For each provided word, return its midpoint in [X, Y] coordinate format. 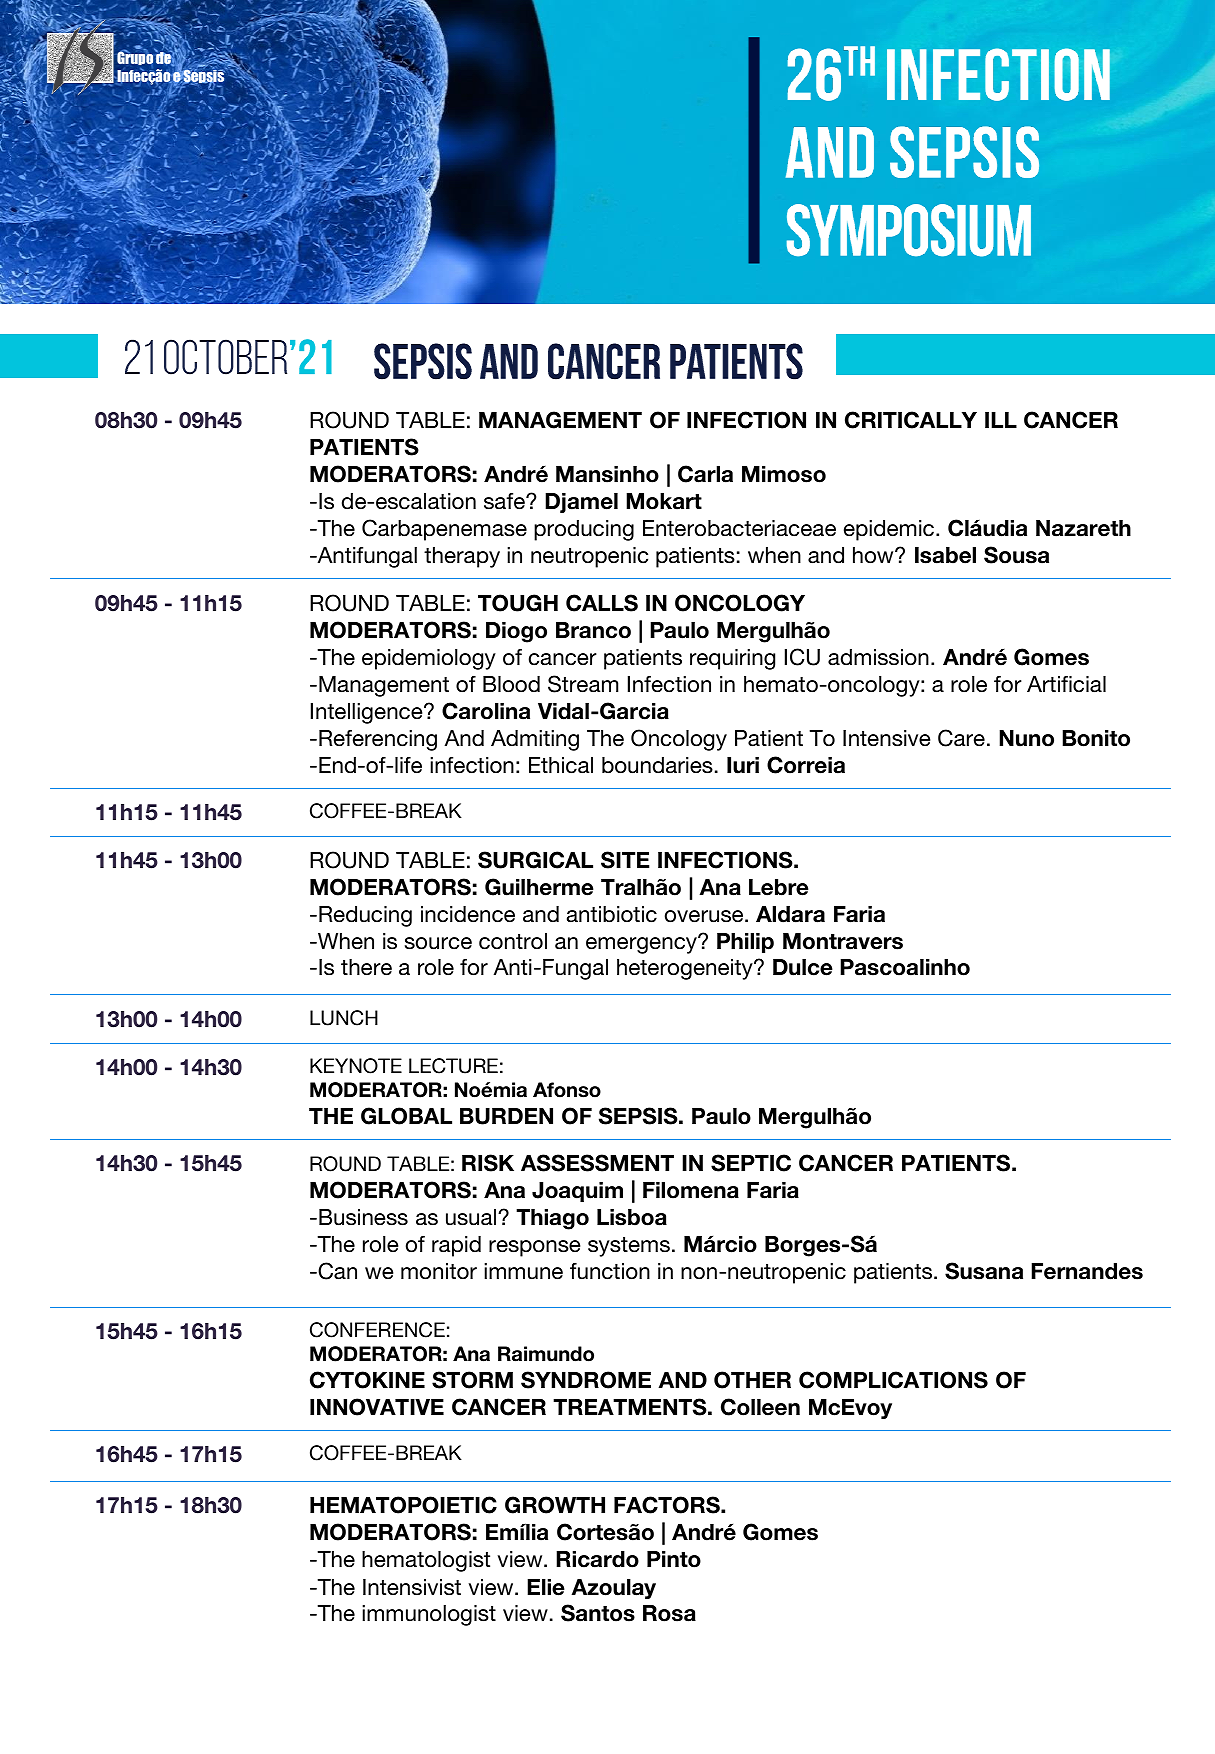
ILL [1001, 420]
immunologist [429, 1615]
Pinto [674, 1559]
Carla [705, 474]
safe [505, 501]
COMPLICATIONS [893, 1380]
